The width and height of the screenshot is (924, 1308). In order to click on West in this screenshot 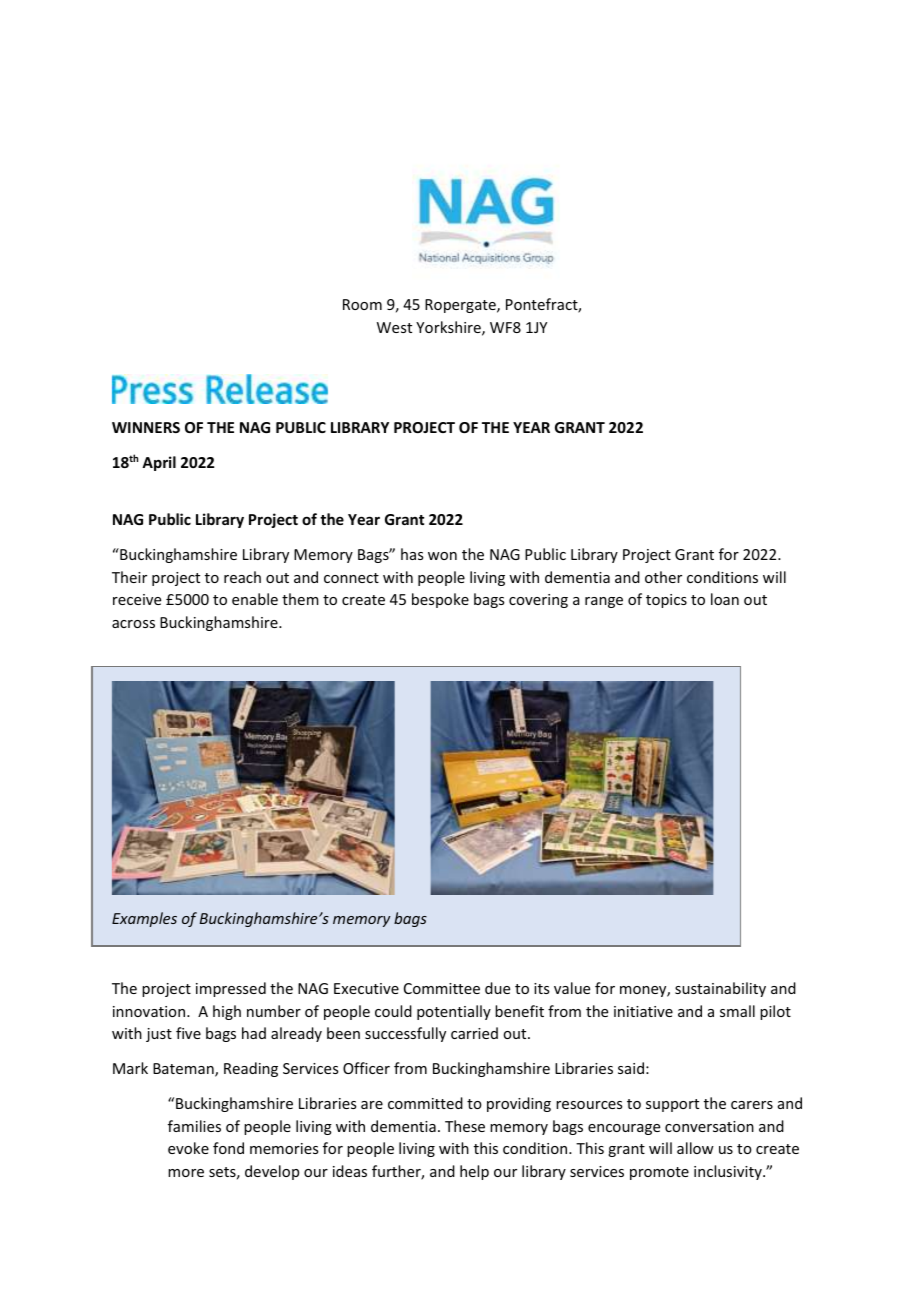, I will do `click(394, 327)`.
